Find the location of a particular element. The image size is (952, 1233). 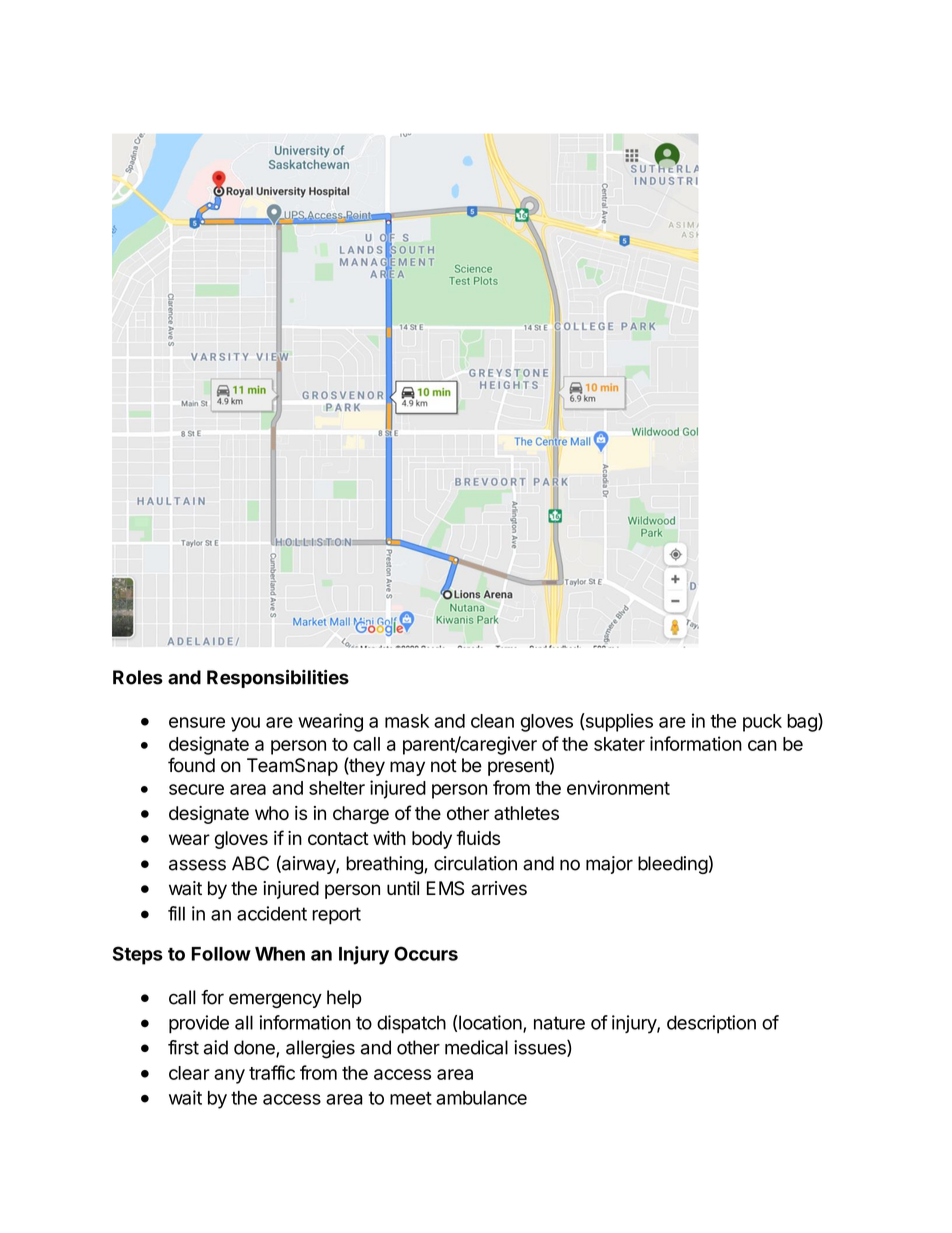

puck is located at coordinates (762, 723).
